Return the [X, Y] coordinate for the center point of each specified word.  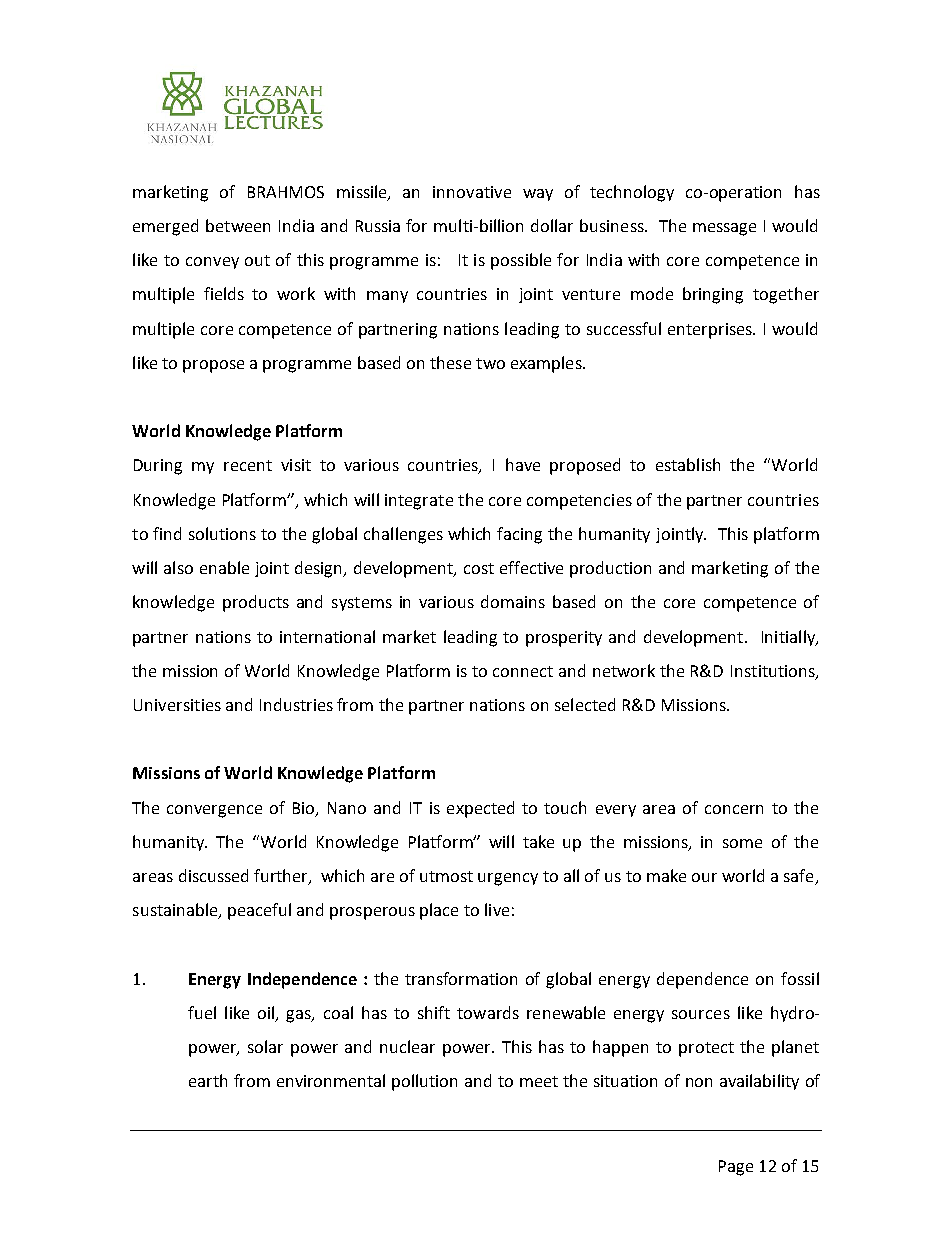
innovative [472, 192]
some [742, 843]
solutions [222, 533]
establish [688, 464]
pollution [424, 1082]
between [238, 225]
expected [480, 809]
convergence [214, 811]
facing [519, 535]
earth [208, 1080]
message [724, 229]
